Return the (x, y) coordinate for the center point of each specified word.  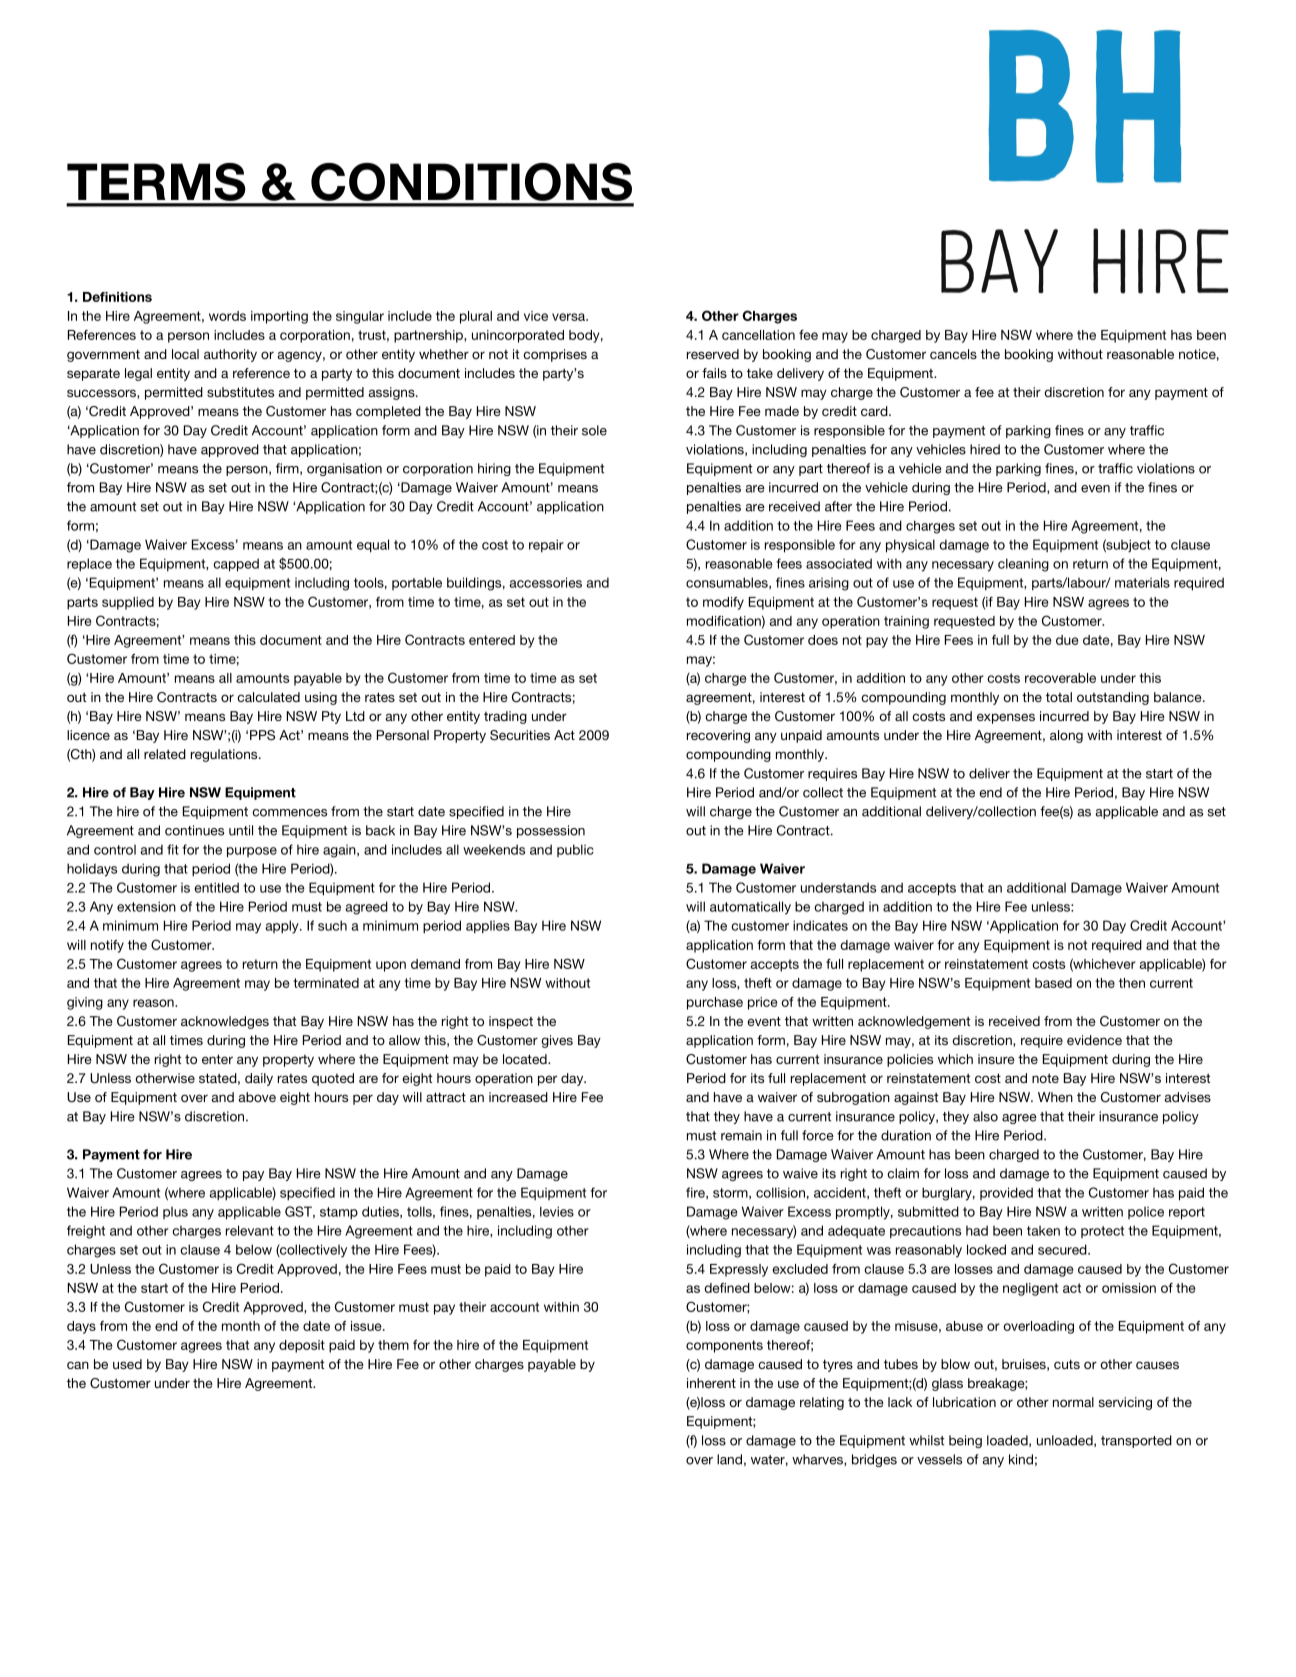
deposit (302, 1346)
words (227, 316)
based (1053, 983)
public (575, 850)
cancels (953, 354)
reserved (713, 354)
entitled (217, 887)
